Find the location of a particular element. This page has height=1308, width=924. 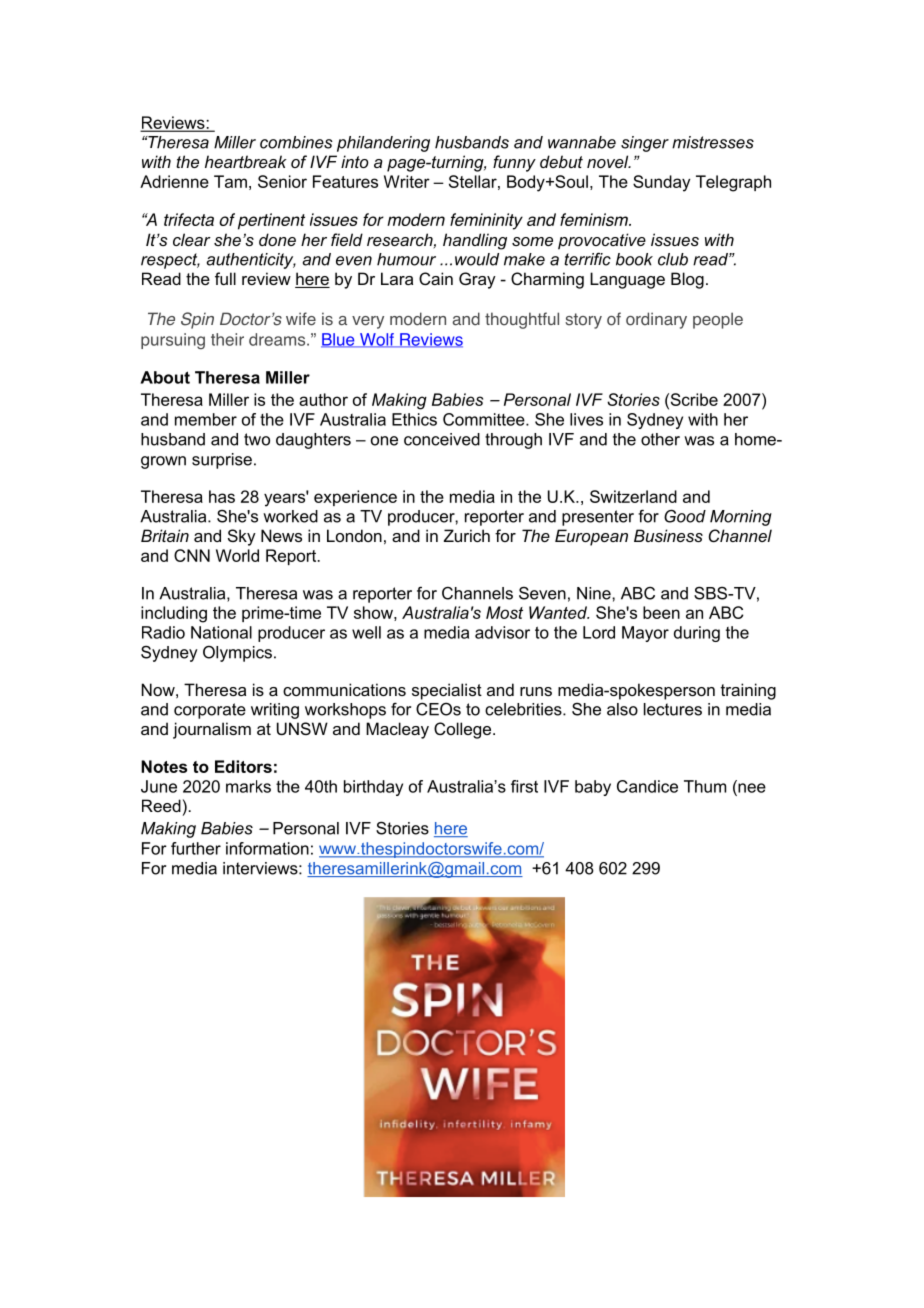

has is located at coordinates (222, 496).
